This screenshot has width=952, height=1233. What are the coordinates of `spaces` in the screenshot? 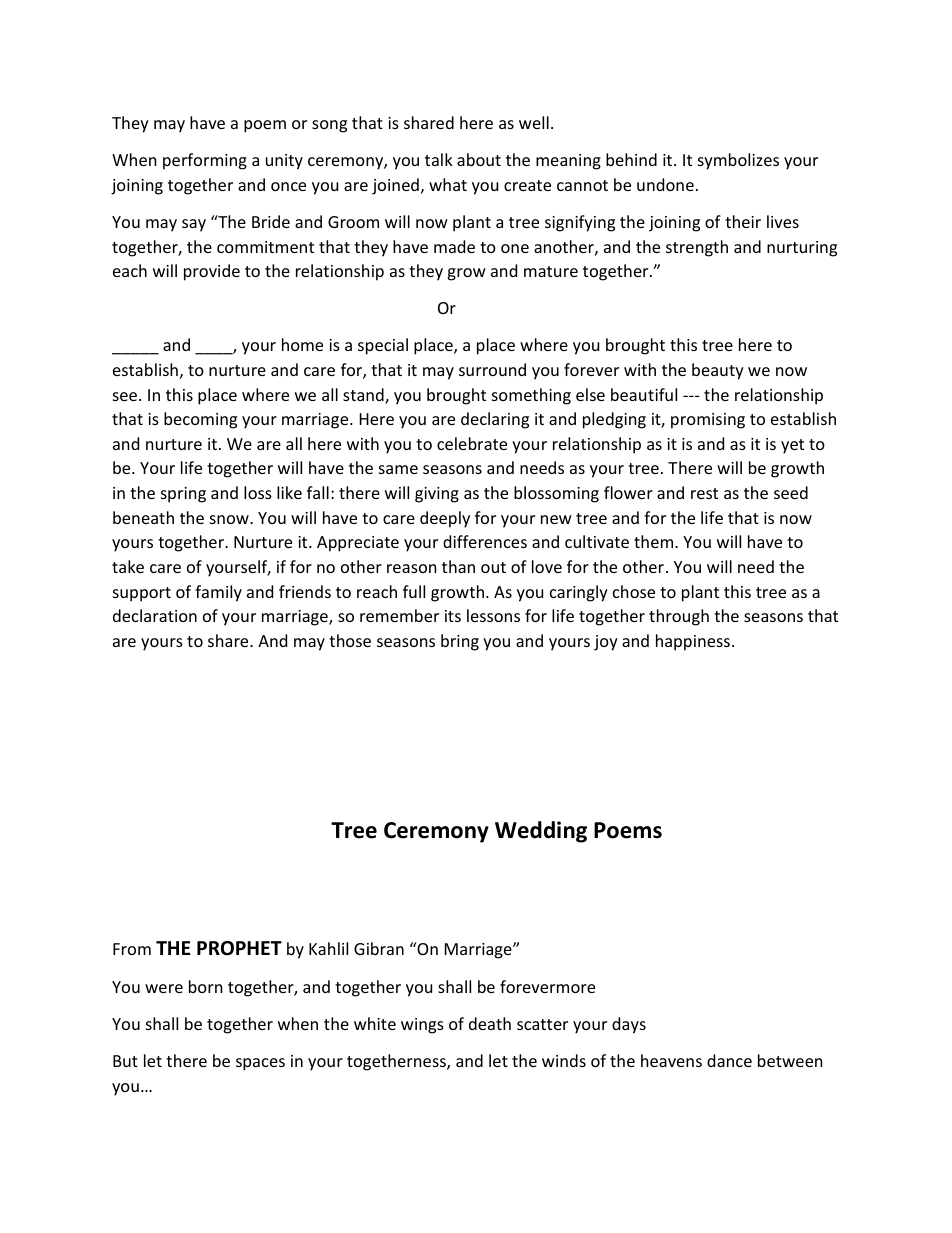 It's located at (260, 1064).
